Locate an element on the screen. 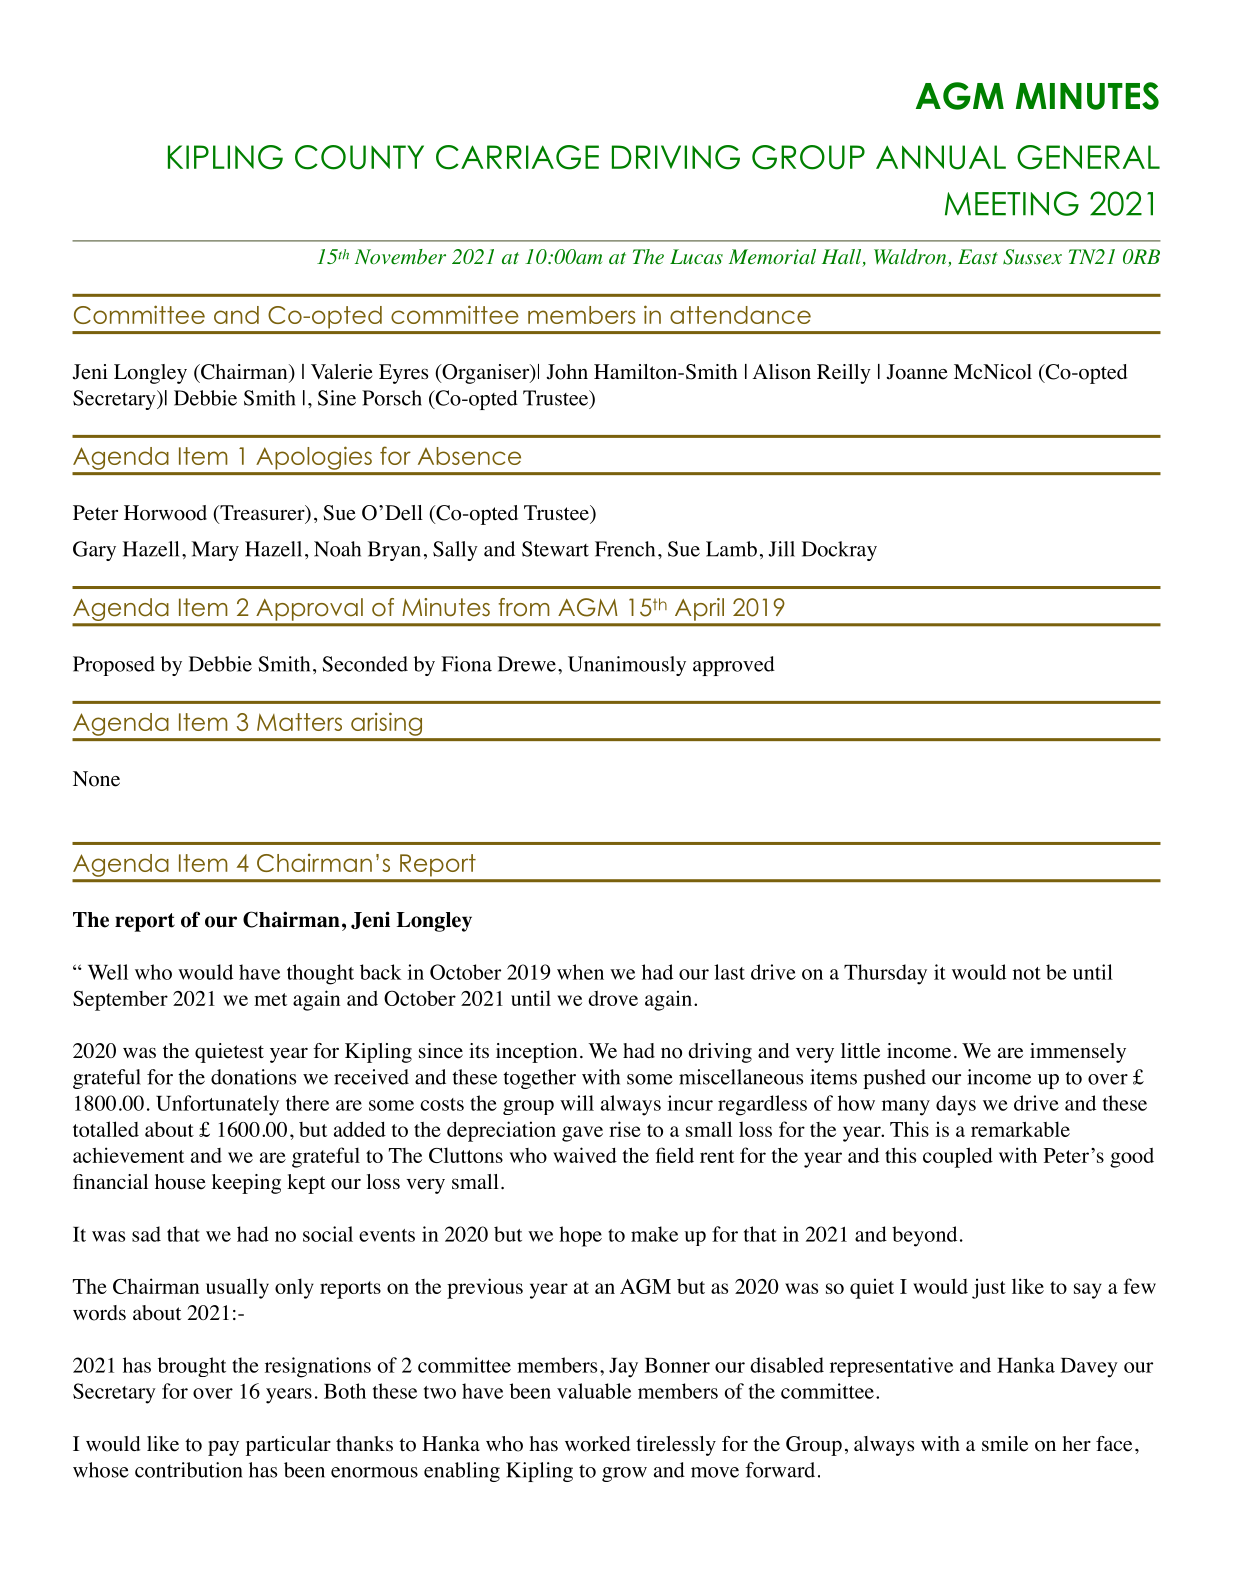  None is located at coordinates (96, 779).
